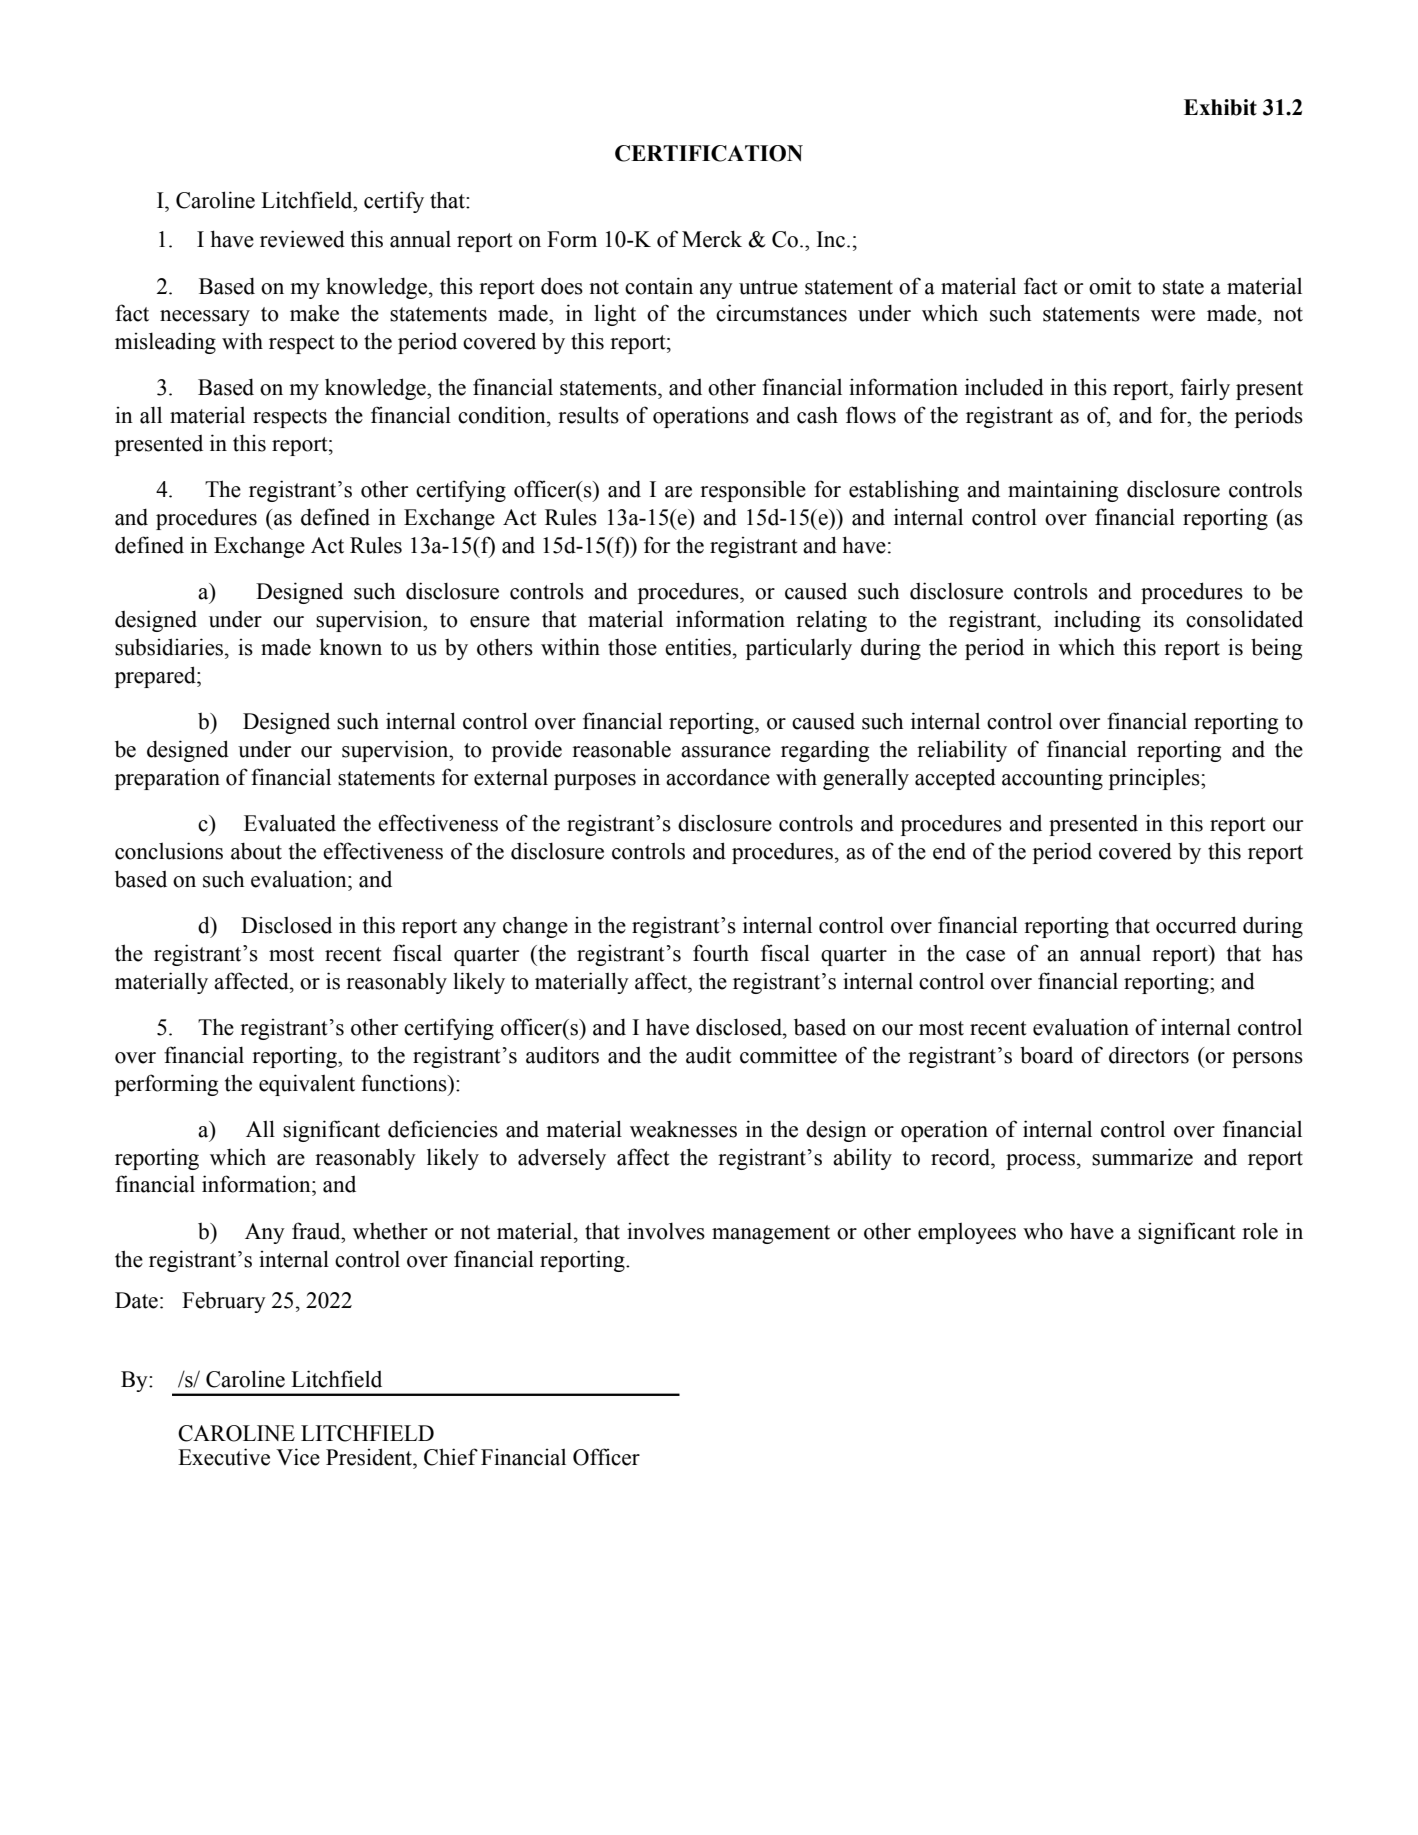 This screenshot has width=1418, height=1835. Describe the element at coordinates (718, 777) in the screenshot. I see `accordance` at that location.
